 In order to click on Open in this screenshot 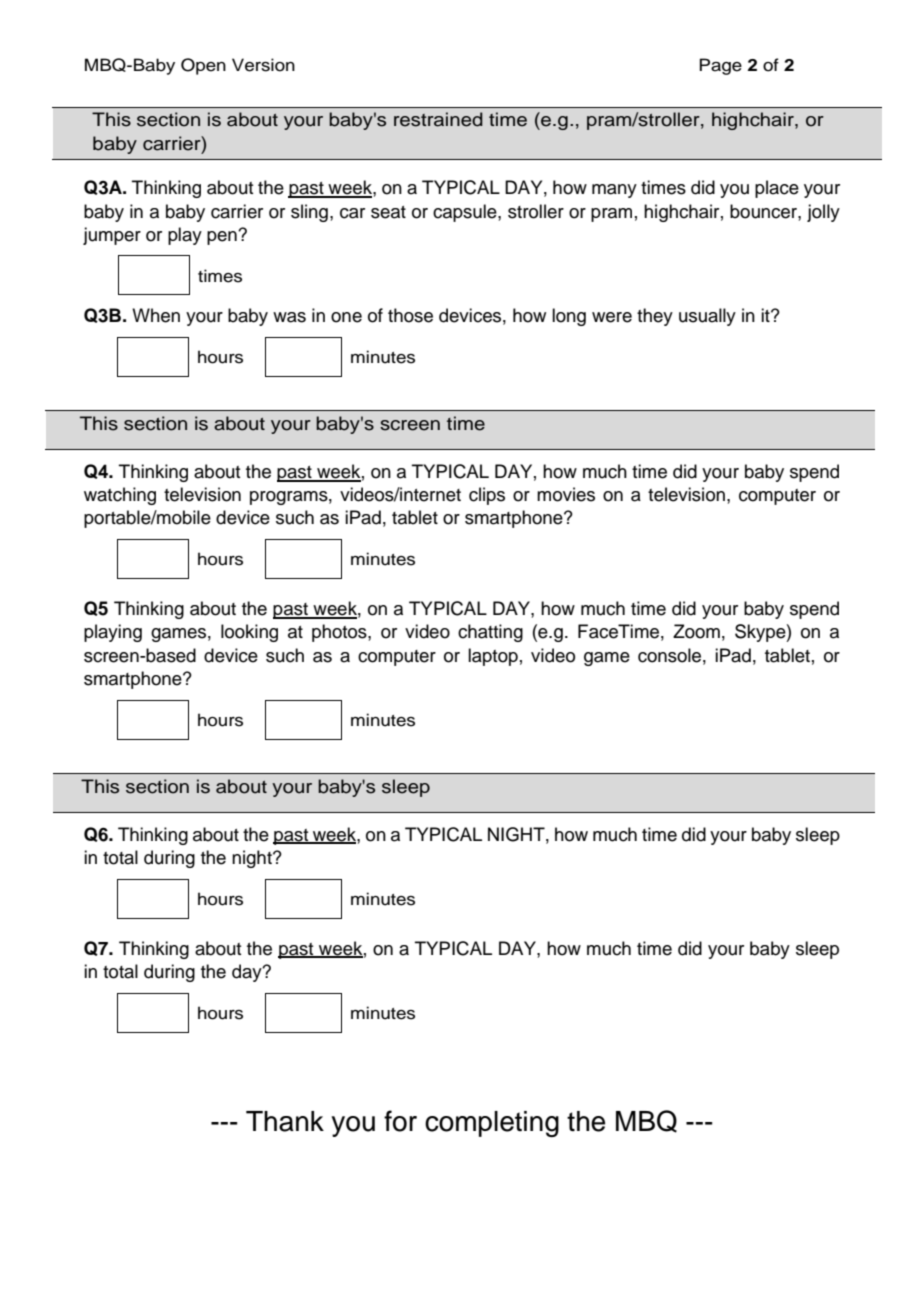, I will do `click(203, 66)`.
